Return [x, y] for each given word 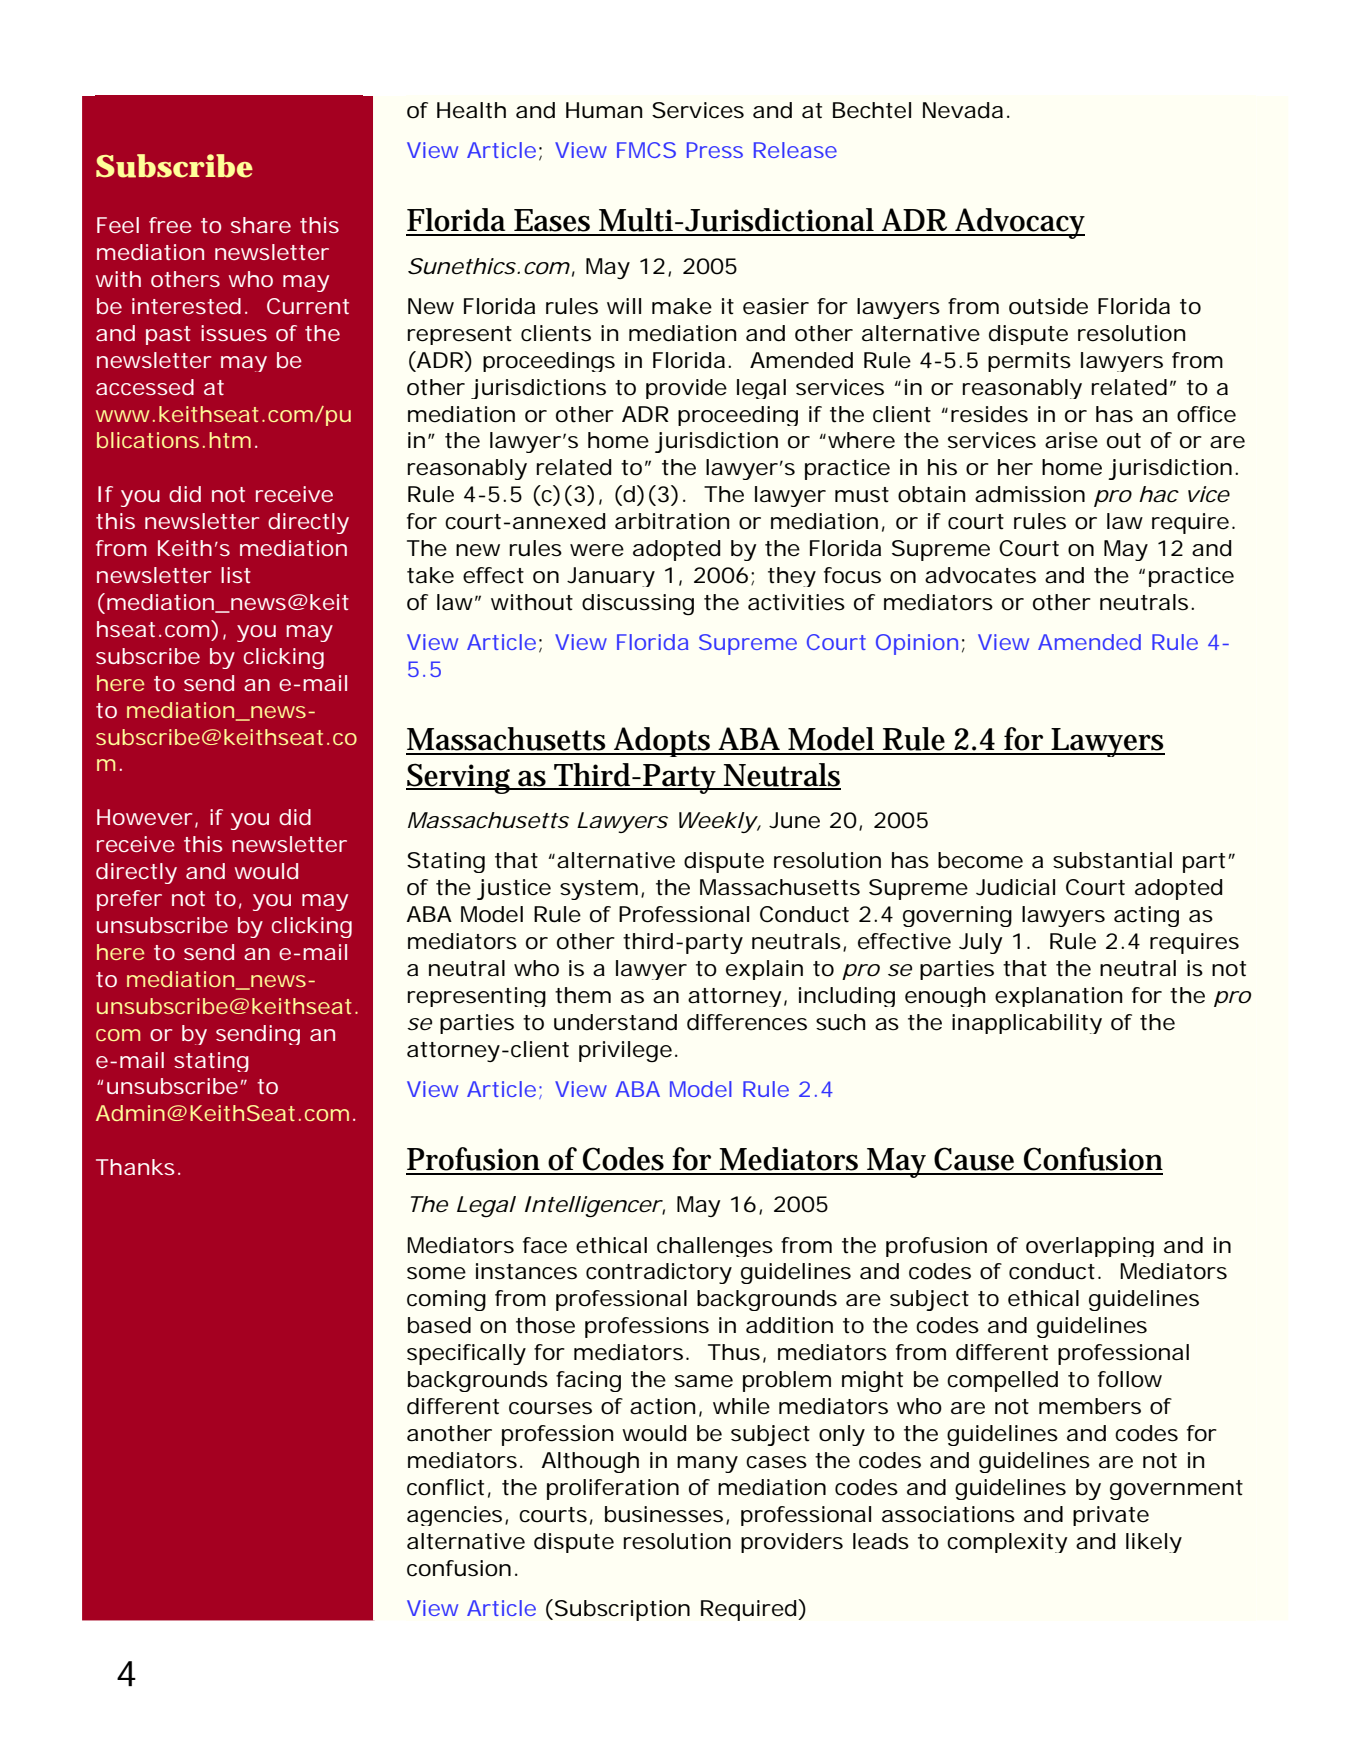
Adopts [663, 742]
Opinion [917, 644]
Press [715, 150]
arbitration [672, 521]
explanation [1059, 997]
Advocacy [1019, 223]
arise [1071, 440]
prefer [129, 900]
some [436, 1273]
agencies [454, 1516]
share [261, 225]
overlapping [1090, 1247]
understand [615, 1022]
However [144, 817]
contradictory [659, 1273]
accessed [145, 387]
